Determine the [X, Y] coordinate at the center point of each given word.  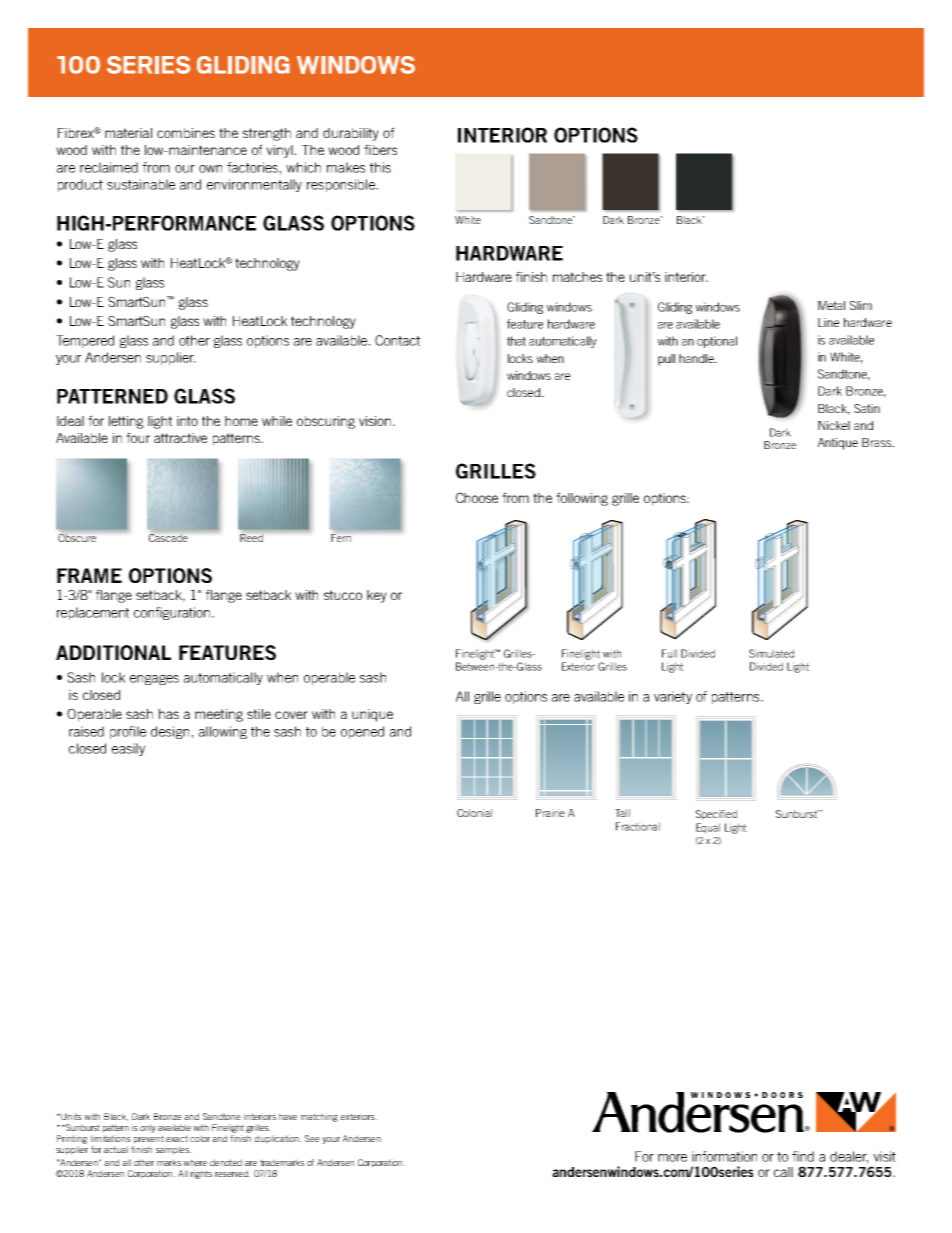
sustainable [141, 184]
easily [128, 749]
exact [177, 1138]
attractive [180, 438]
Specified [716, 815]
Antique [838, 444]
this [380, 167]
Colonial [474, 813]
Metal [831, 305]
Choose [477, 497]
